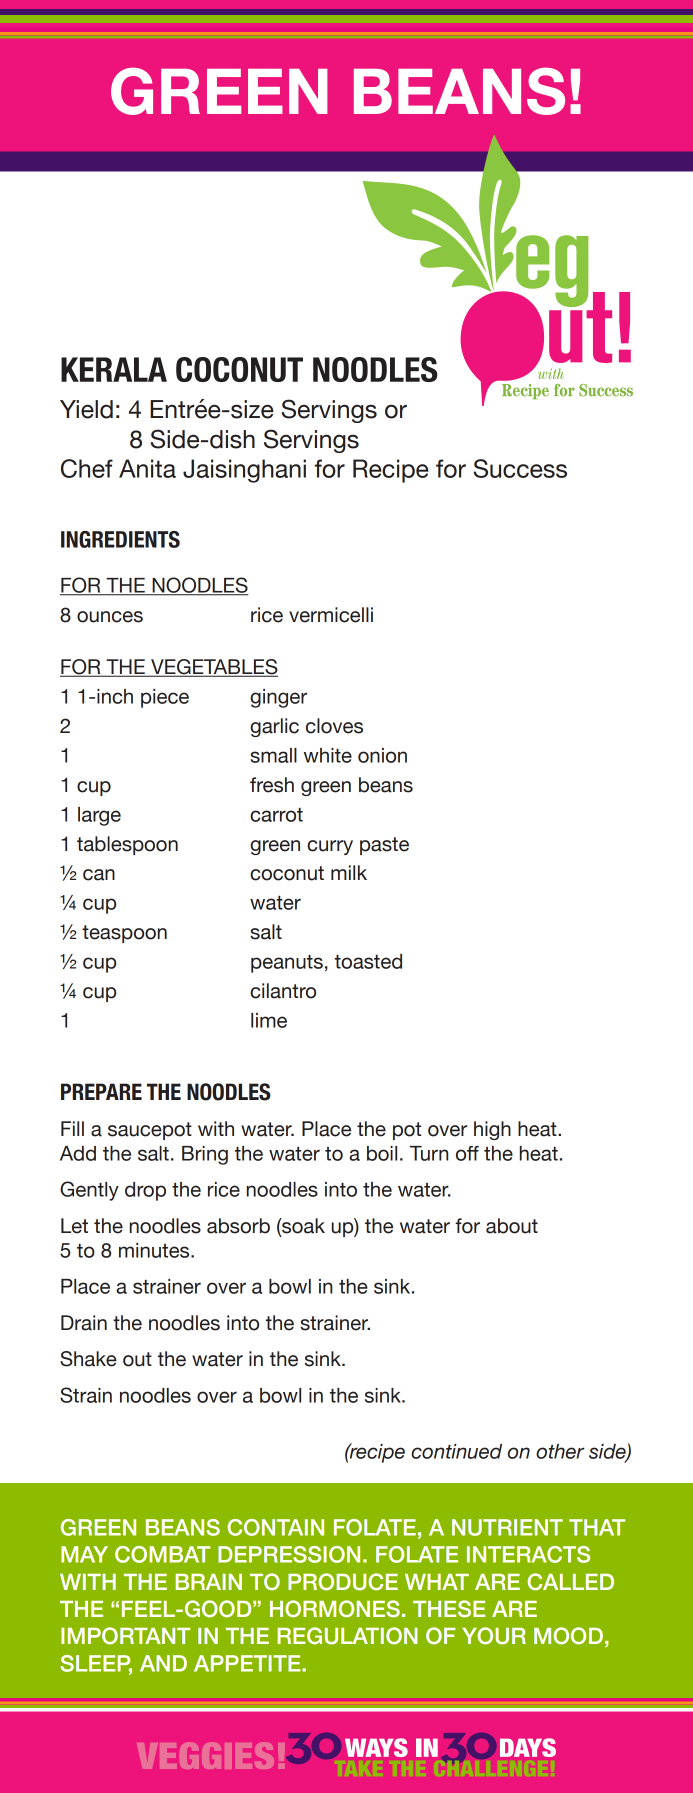 The image size is (693, 1793). Describe the element at coordinates (101, 1091) in the screenshot. I see `PREPARE` at that location.
